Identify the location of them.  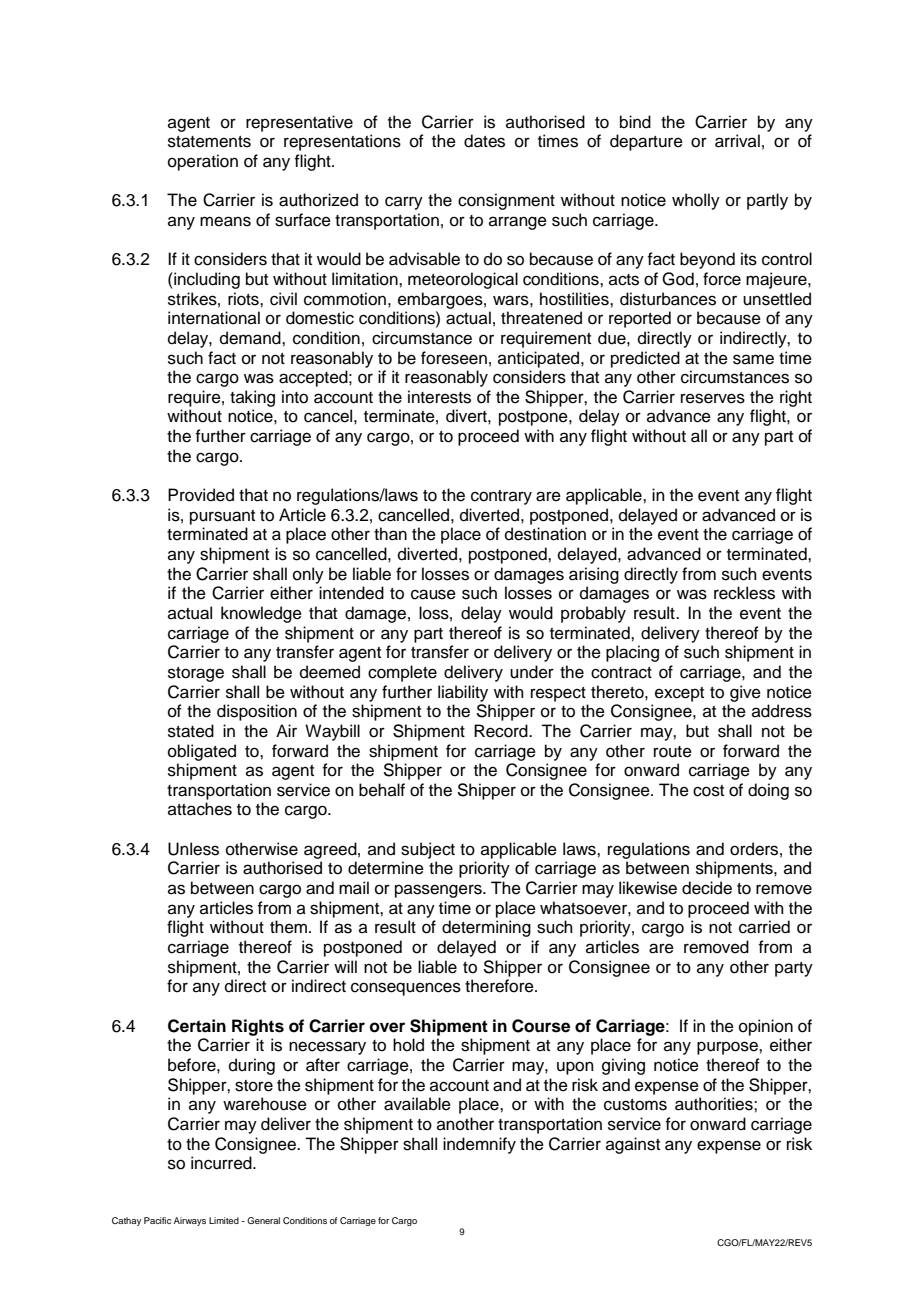
(288, 927).
